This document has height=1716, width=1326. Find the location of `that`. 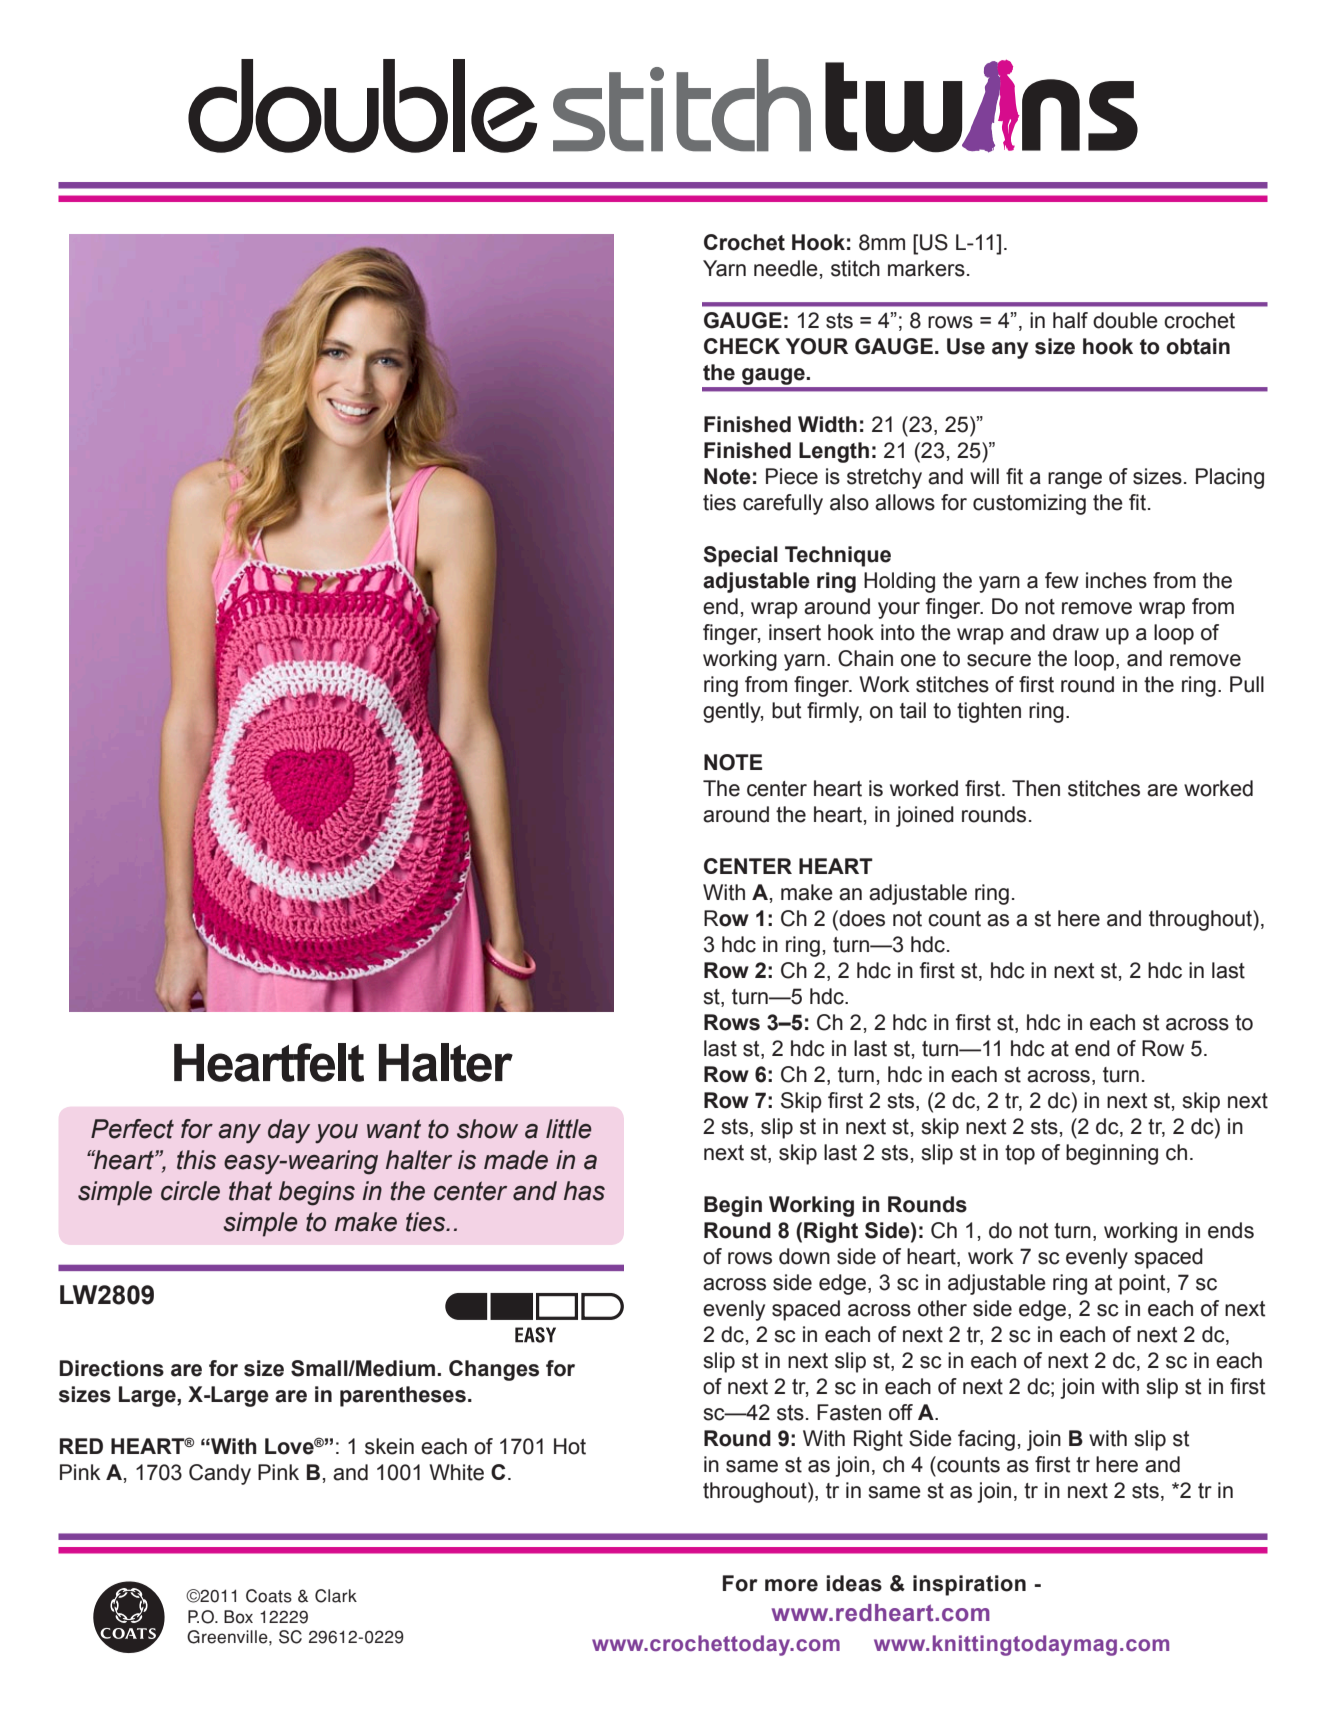

that is located at coordinates (250, 1191).
